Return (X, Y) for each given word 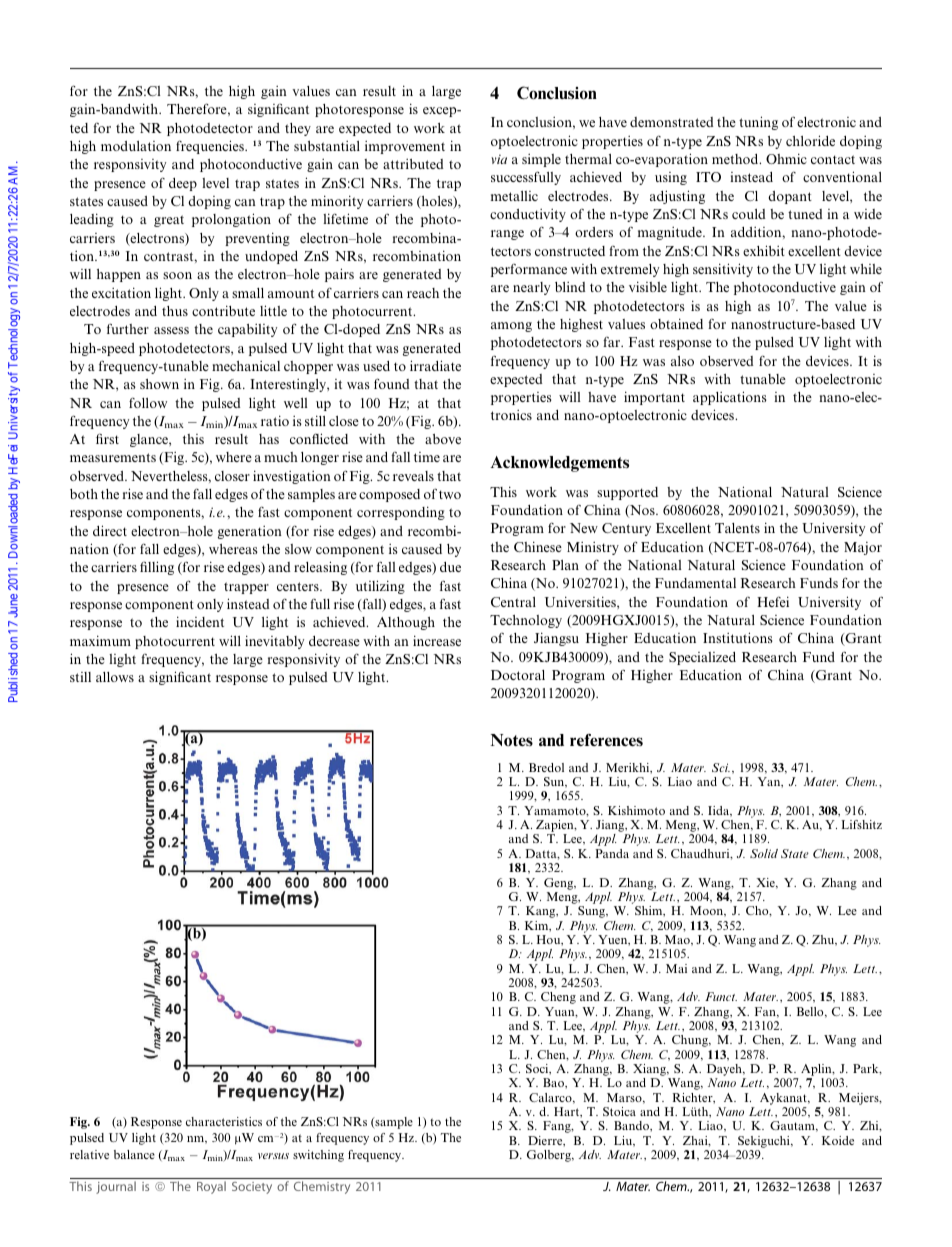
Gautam (793, 1126)
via (499, 159)
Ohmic (786, 158)
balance (134, 1154)
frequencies (211, 147)
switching (318, 1156)
